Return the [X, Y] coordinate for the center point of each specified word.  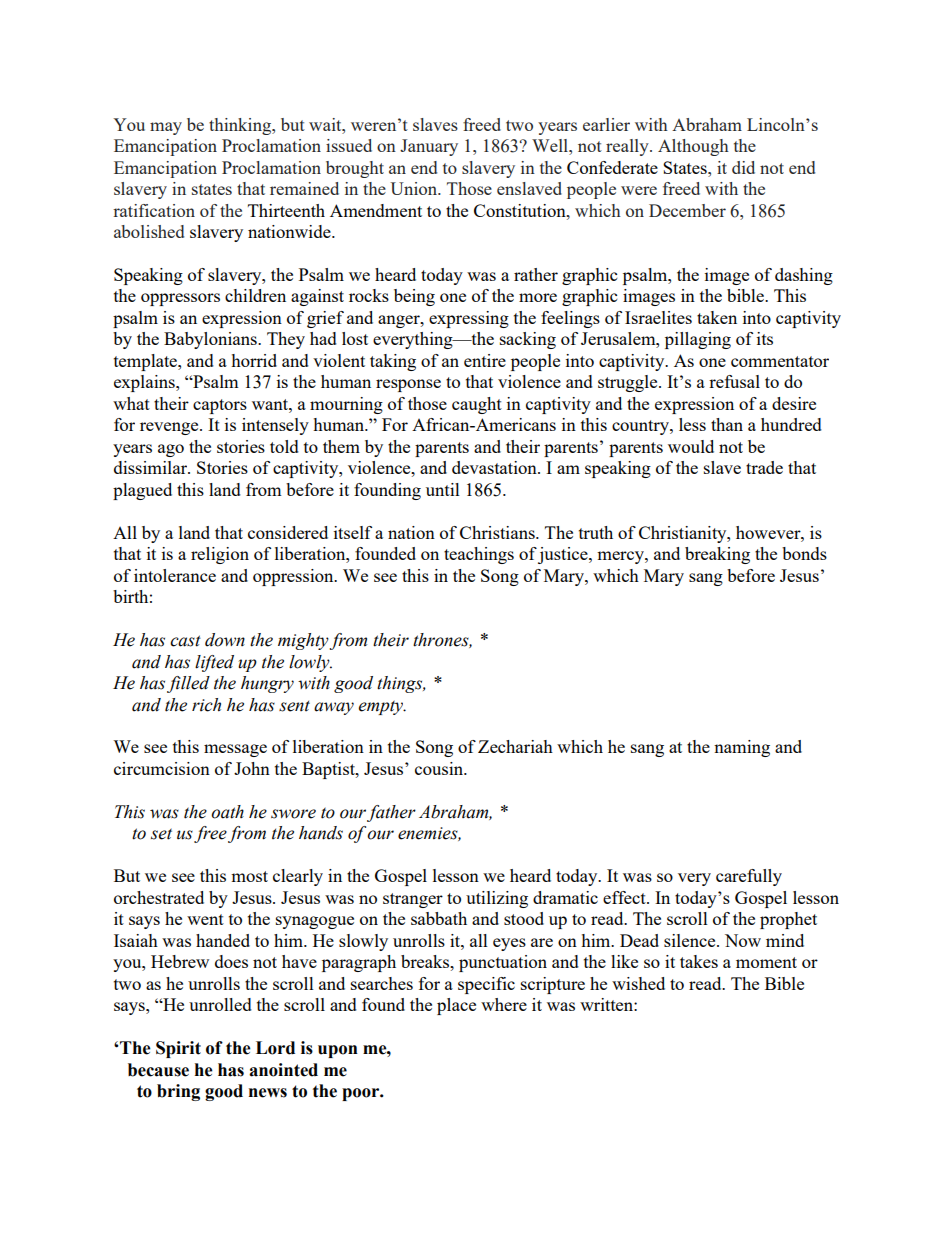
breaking [717, 555]
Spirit [178, 1049]
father [391, 813]
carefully [749, 877]
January [429, 147]
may [166, 128]
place [456, 1006]
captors [220, 406]
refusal [734, 381]
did [743, 167]
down [225, 640]
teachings [479, 555]
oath [227, 812]
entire [485, 360]
